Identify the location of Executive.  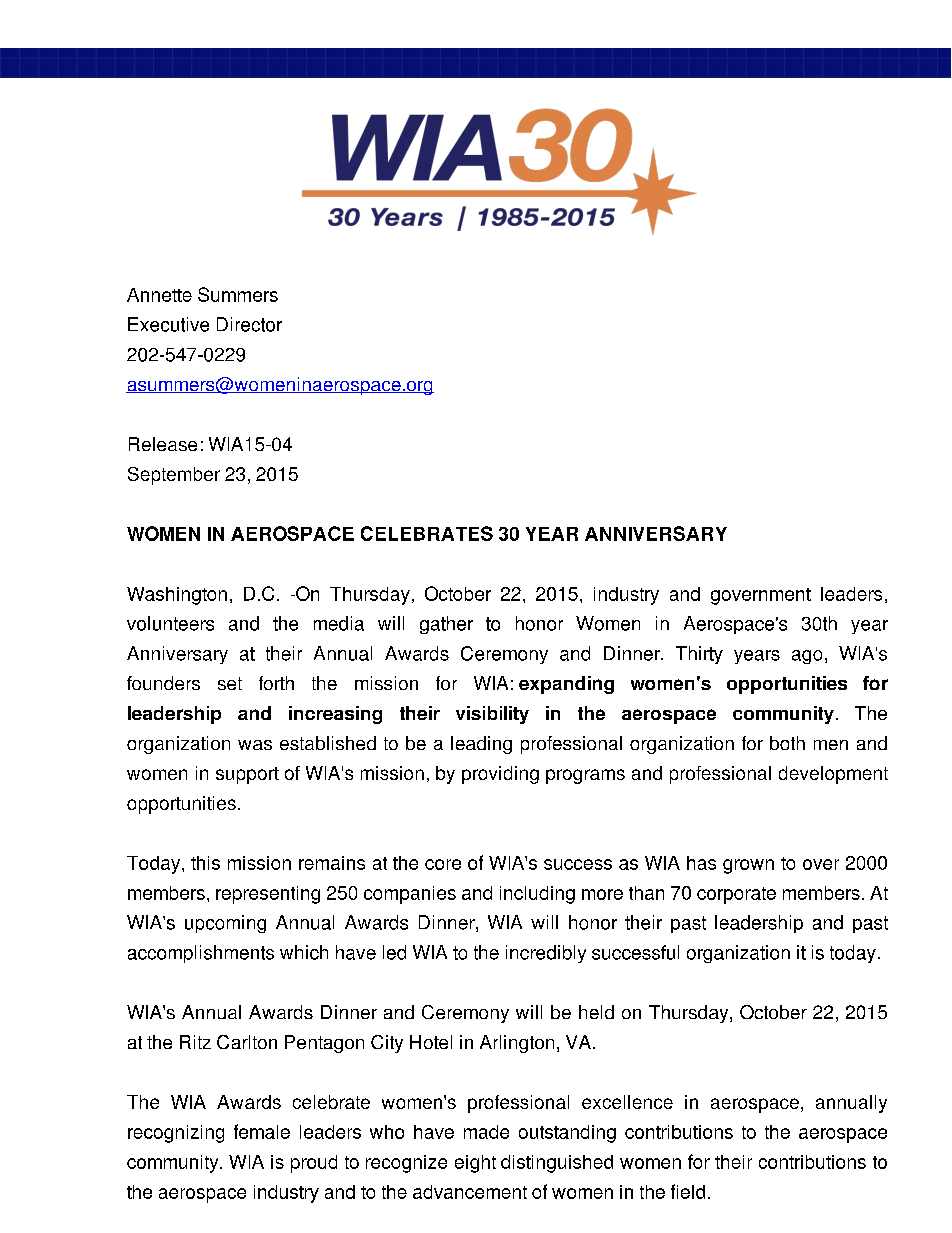
(168, 324).
